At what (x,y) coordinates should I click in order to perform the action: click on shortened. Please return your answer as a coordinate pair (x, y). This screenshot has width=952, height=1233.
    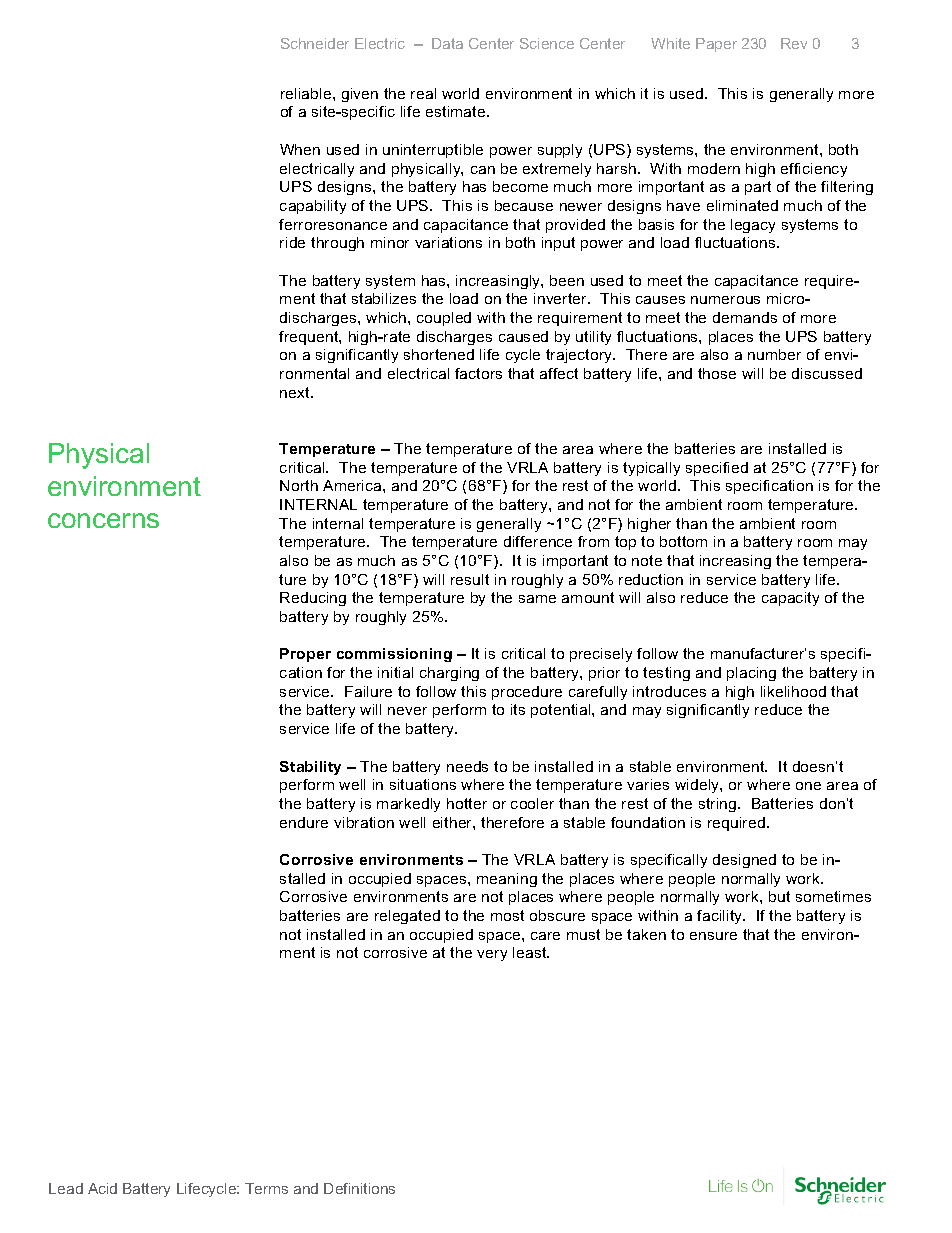
    Looking at the image, I should click on (439, 354).
